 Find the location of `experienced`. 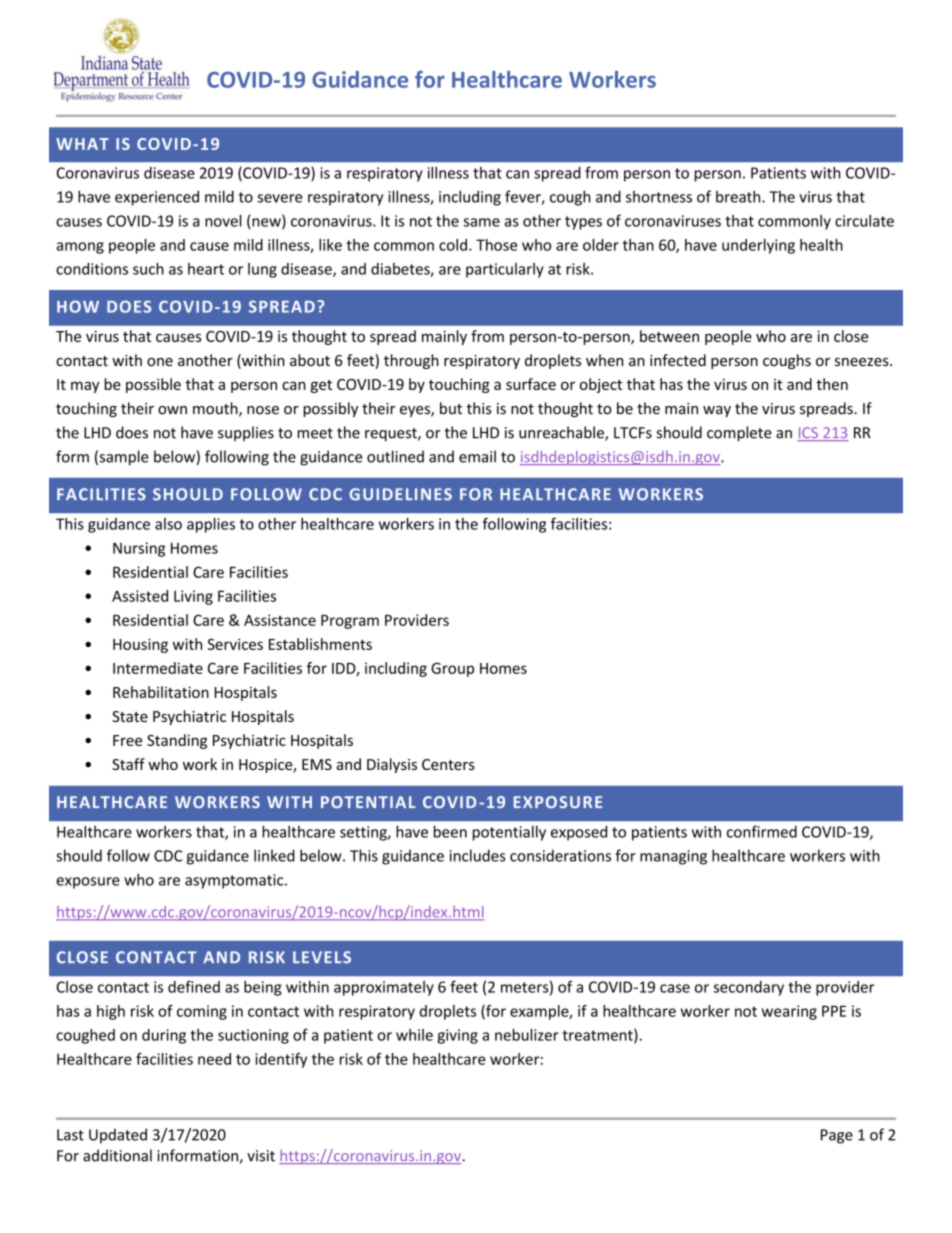

experienced is located at coordinates (157, 198).
